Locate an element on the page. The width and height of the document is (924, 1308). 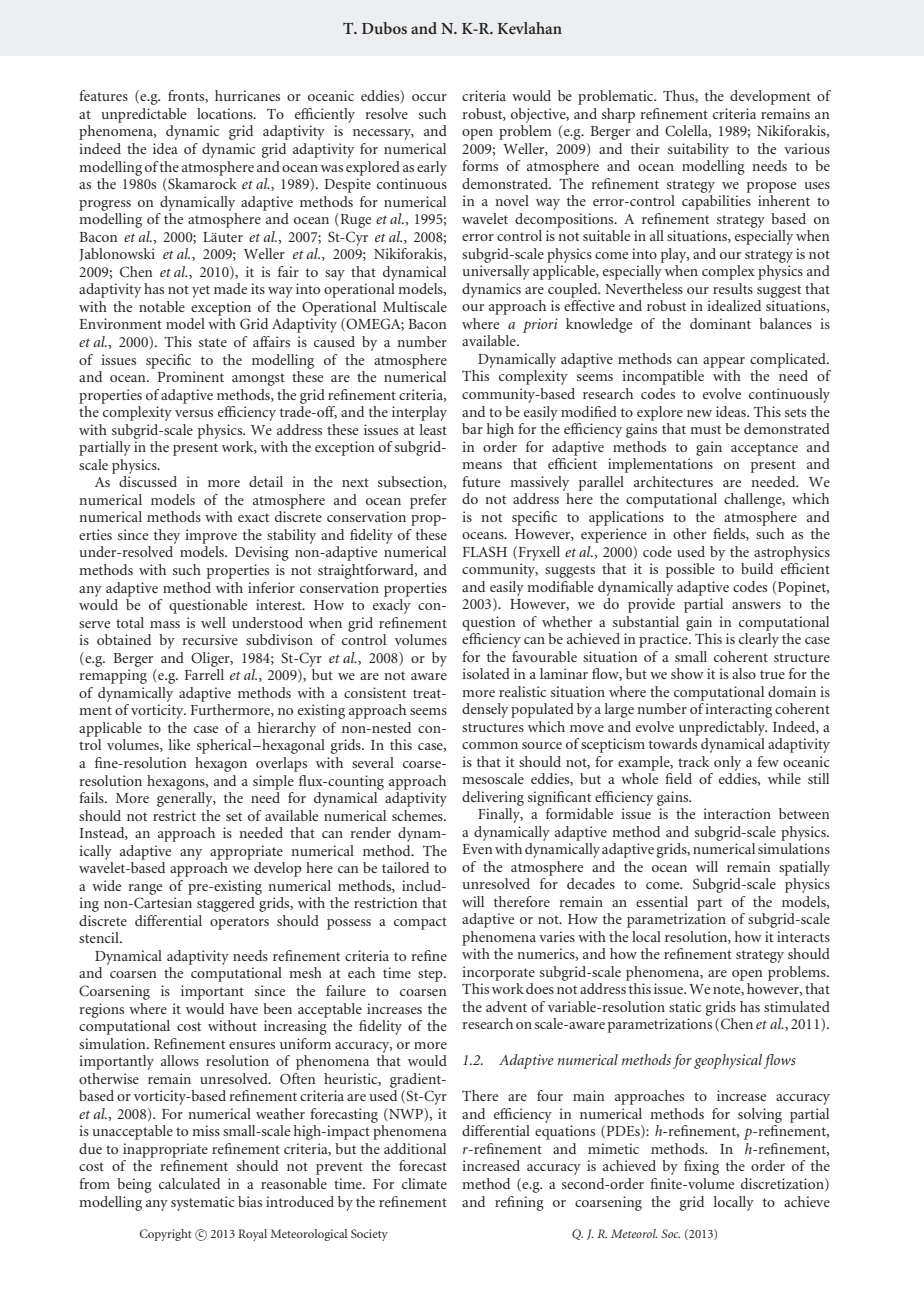
Farrell is located at coordinates (204, 674).
